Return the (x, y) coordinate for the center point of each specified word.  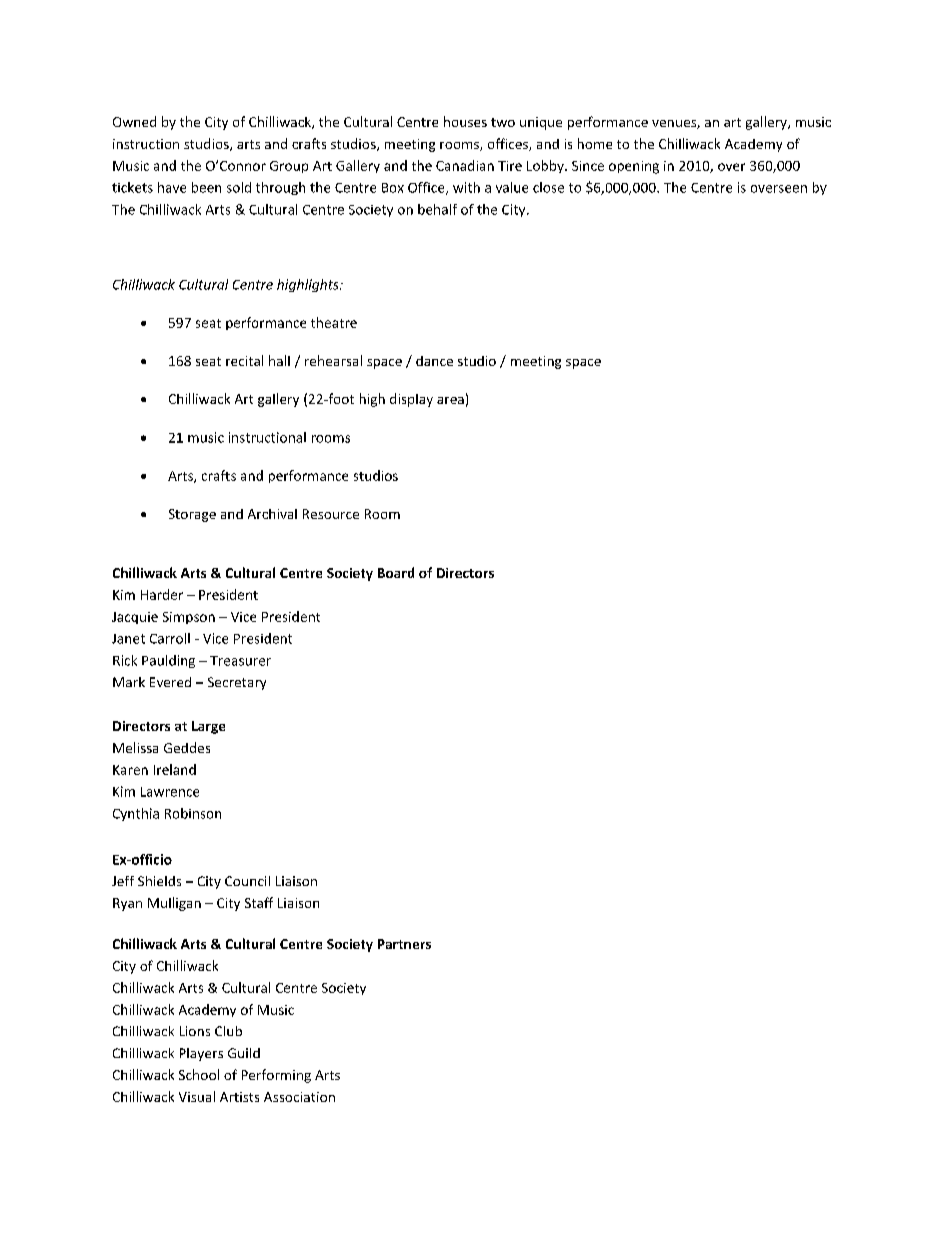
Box (393, 188)
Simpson (189, 618)
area (450, 400)
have (172, 187)
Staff (259, 902)
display (411, 400)
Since (588, 166)
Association (299, 1097)
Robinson (193, 813)
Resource (331, 514)
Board (396, 572)
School (199, 1074)
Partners (404, 944)
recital (244, 360)
